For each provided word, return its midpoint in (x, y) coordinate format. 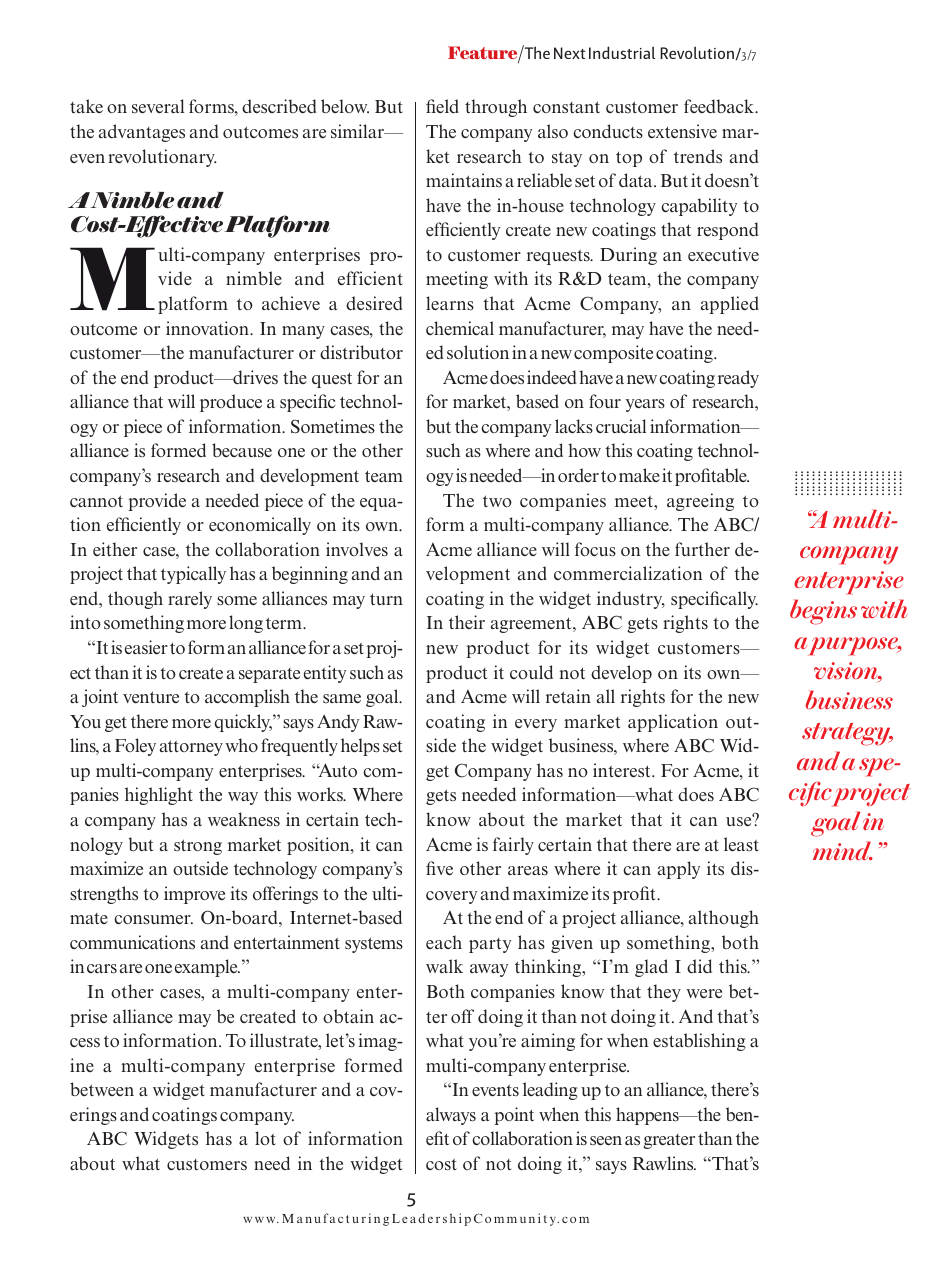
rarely (190, 600)
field (442, 106)
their (467, 622)
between (102, 1089)
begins (823, 612)
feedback (720, 106)
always (451, 1116)
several (158, 106)
